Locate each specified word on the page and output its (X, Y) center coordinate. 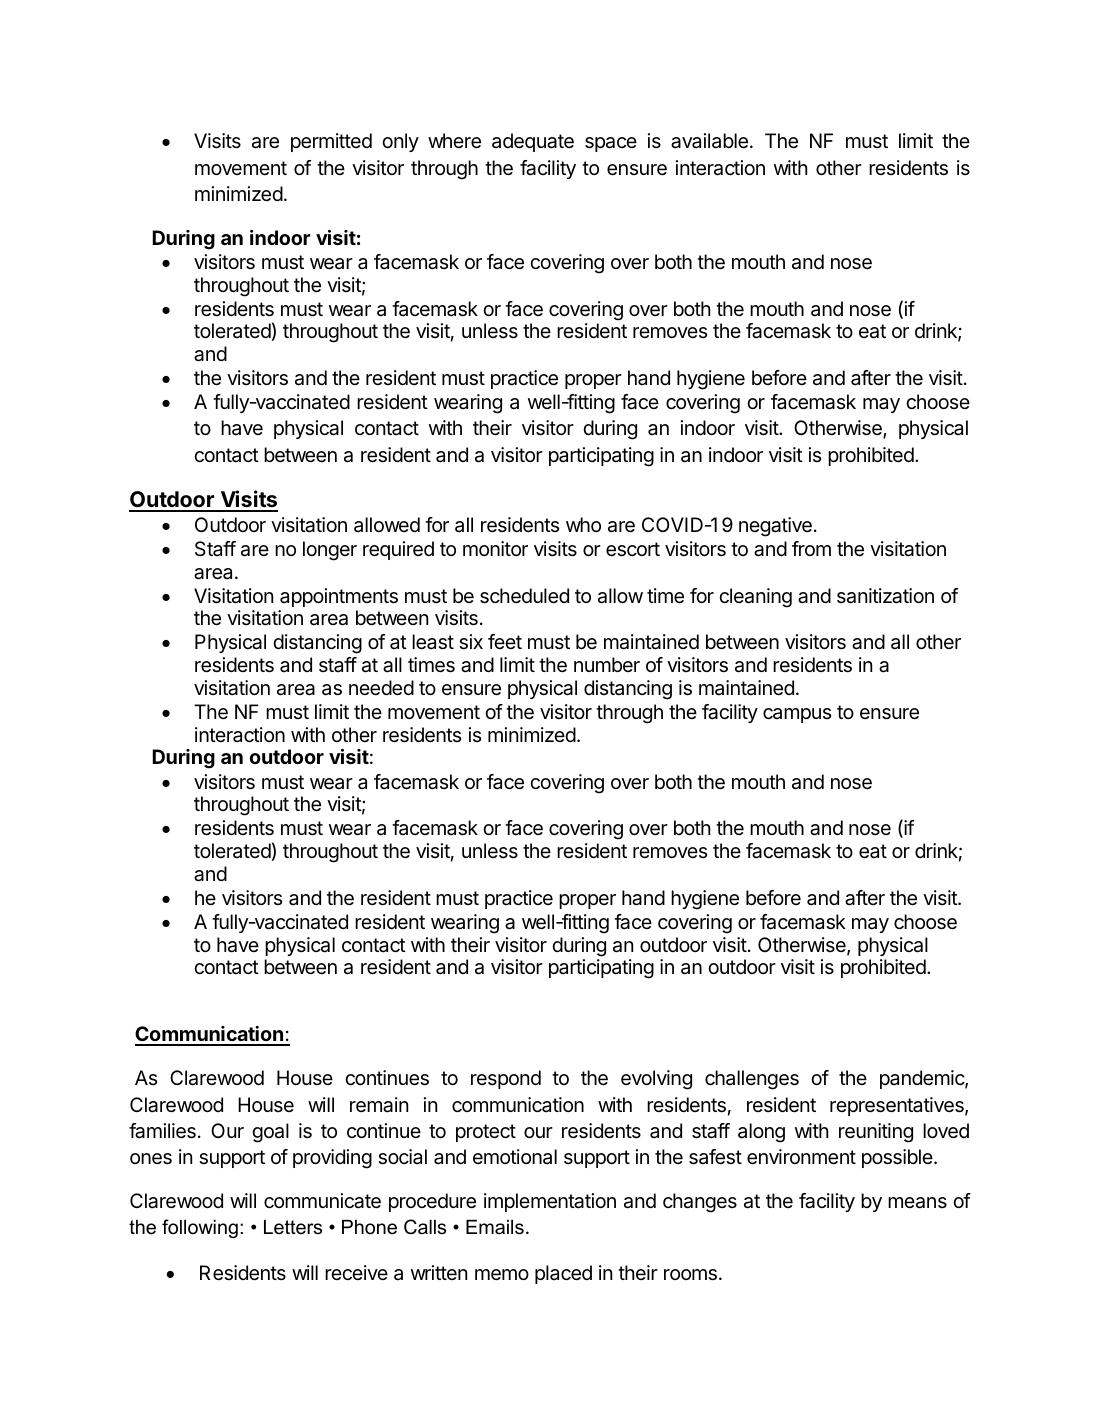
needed (381, 688)
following (200, 1228)
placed (563, 1274)
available (709, 141)
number (607, 664)
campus (797, 715)
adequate (533, 142)
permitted (331, 142)
